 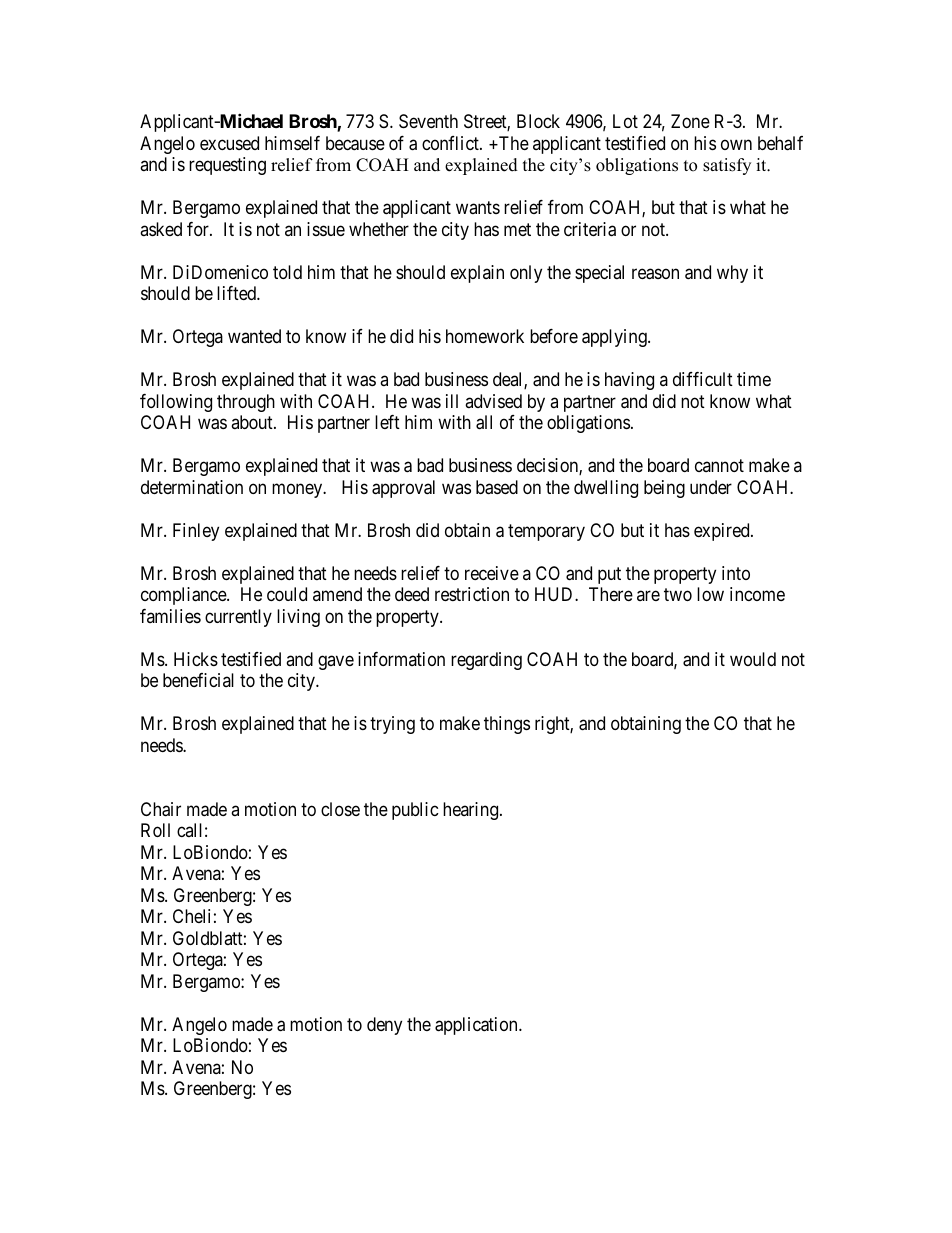 I want to click on things, so click(x=507, y=725).
